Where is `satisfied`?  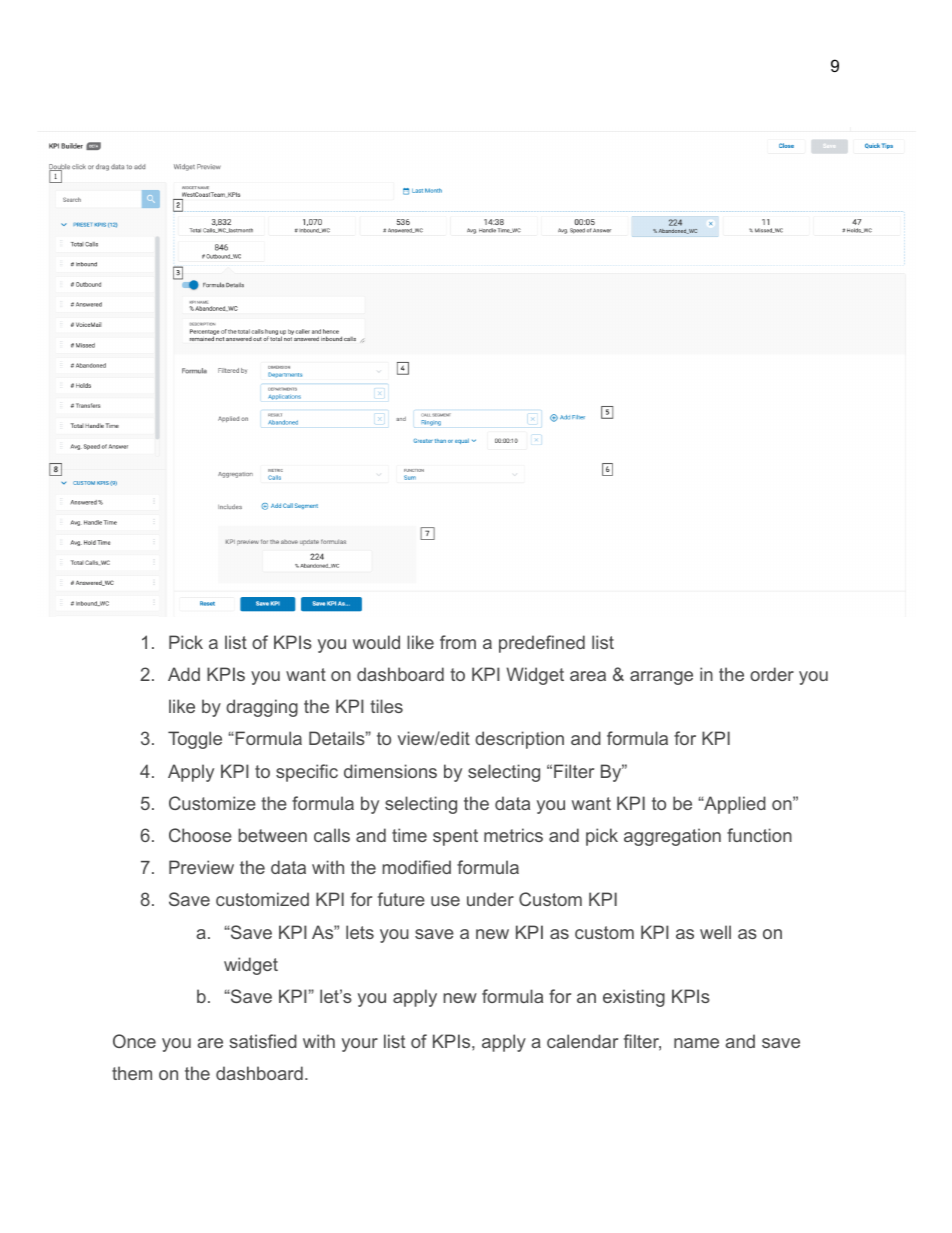 satisfied is located at coordinates (263, 1041).
